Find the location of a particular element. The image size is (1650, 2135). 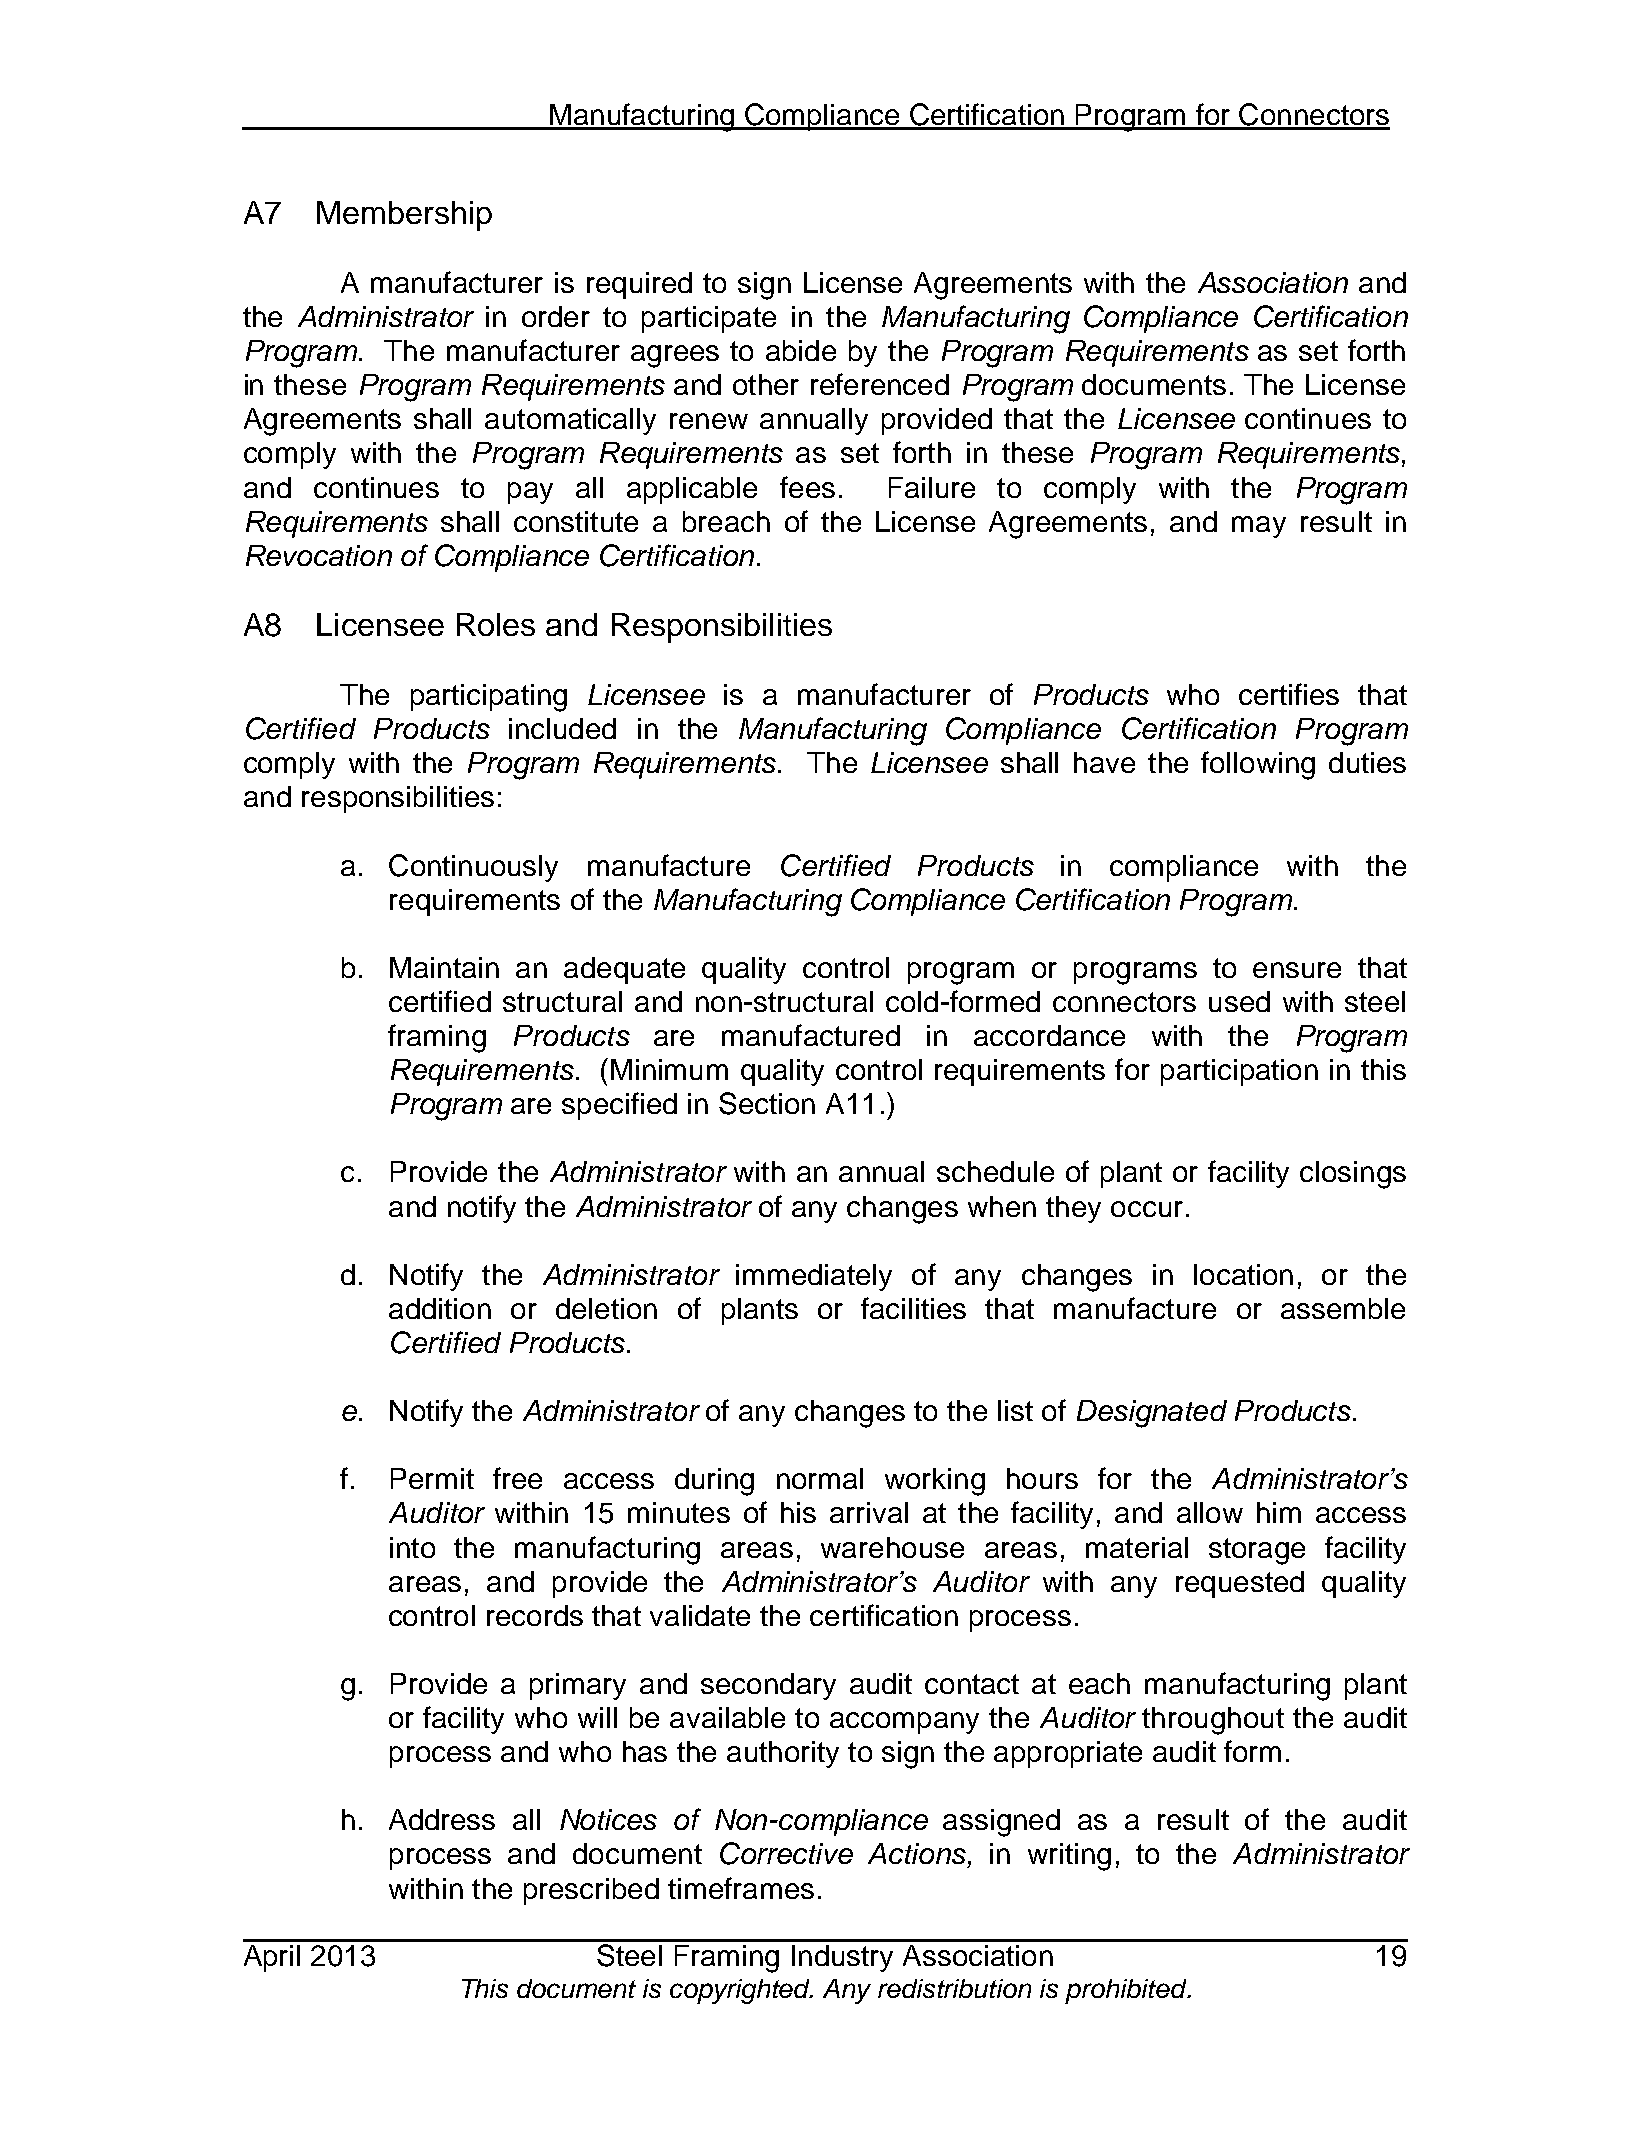

may is located at coordinates (1259, 527).
